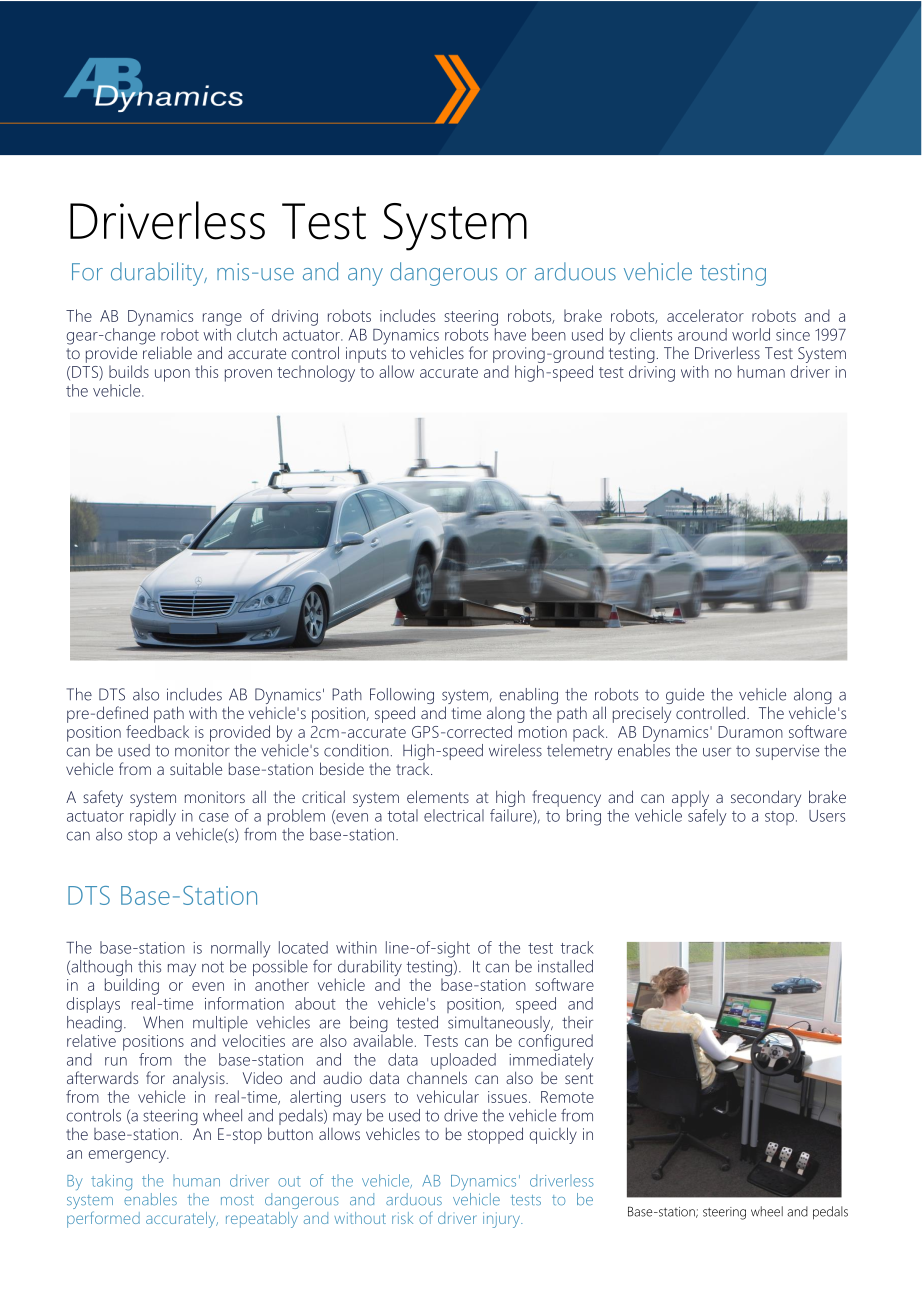 This image has height=1308, width=924. What do you see at coordinates (237, 1200) in the image?
I see `most` at bounding box center [237, 1200].
